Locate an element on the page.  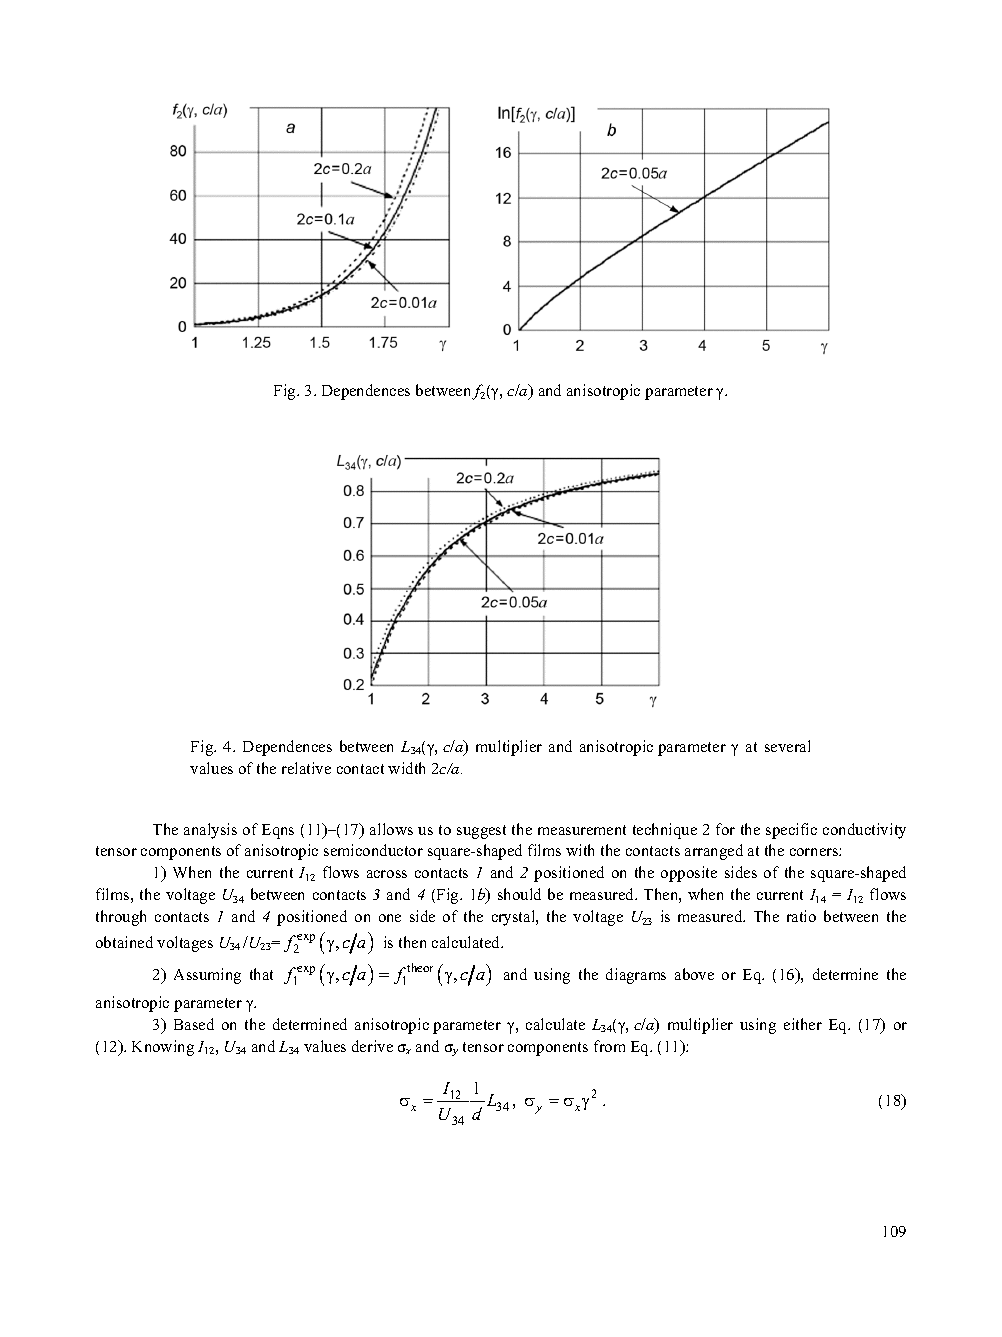
relative is located at coordinates (306, 768).
